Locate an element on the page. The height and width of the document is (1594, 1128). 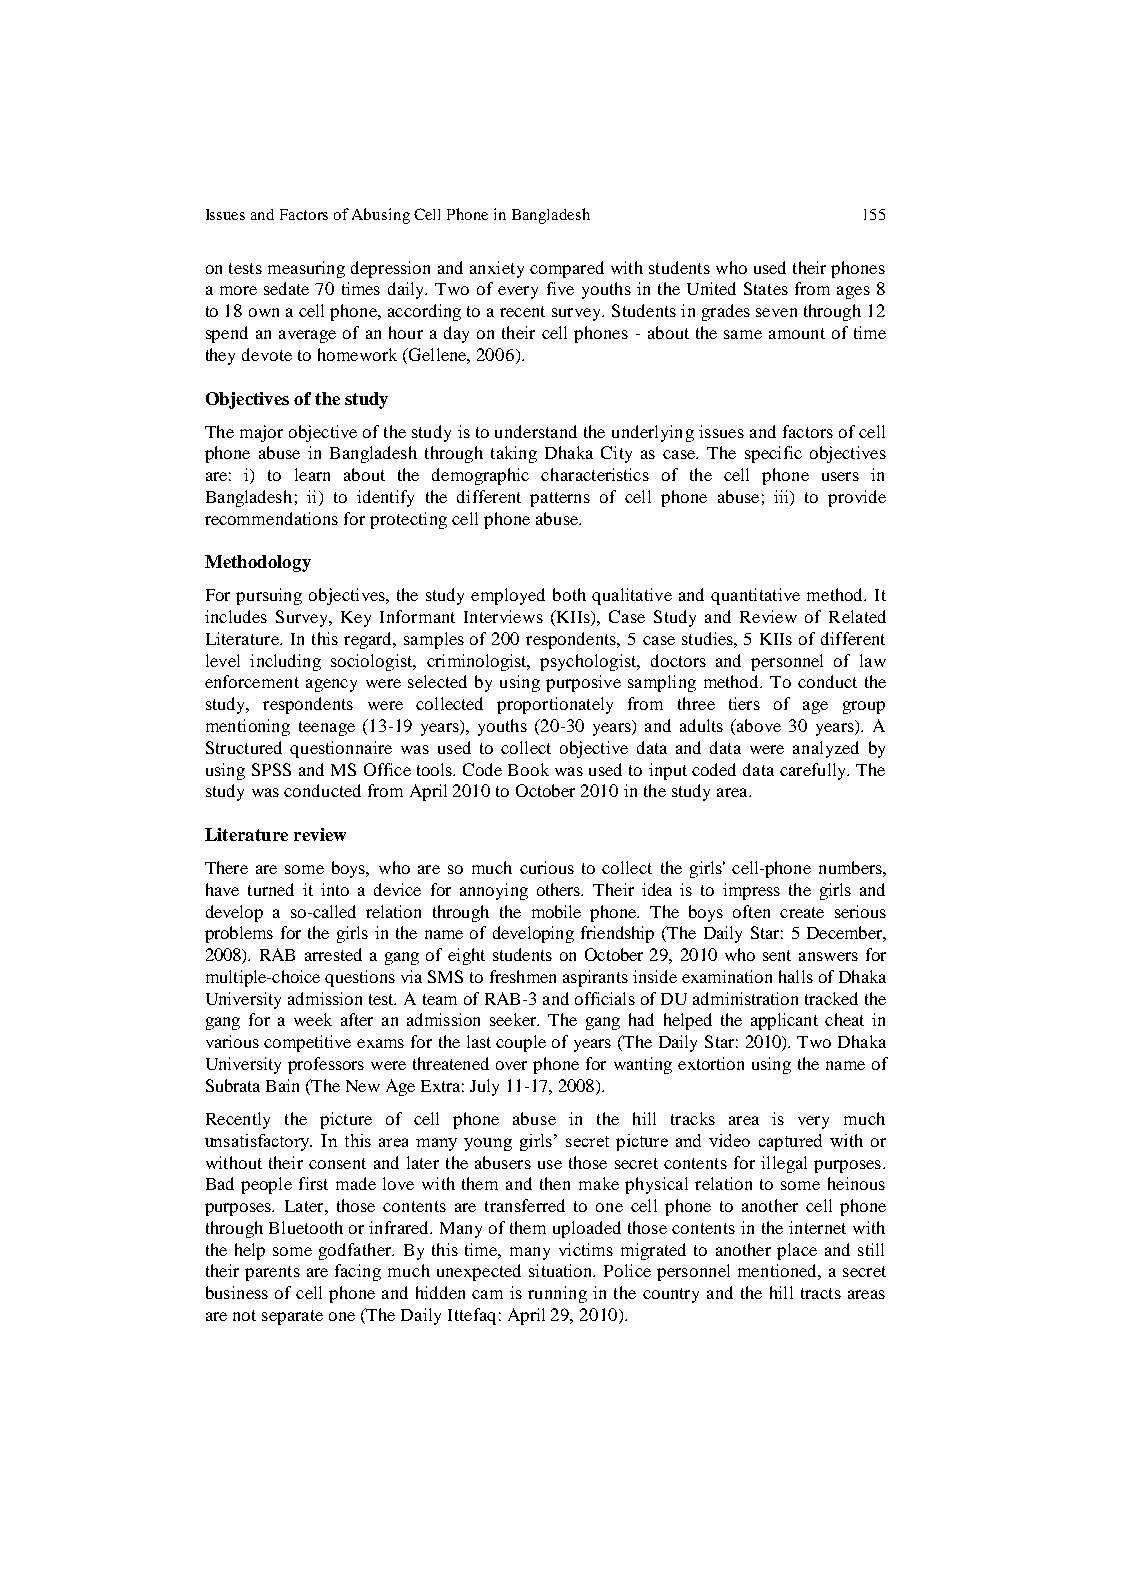
parents is located at coordinates (272, 1273).
